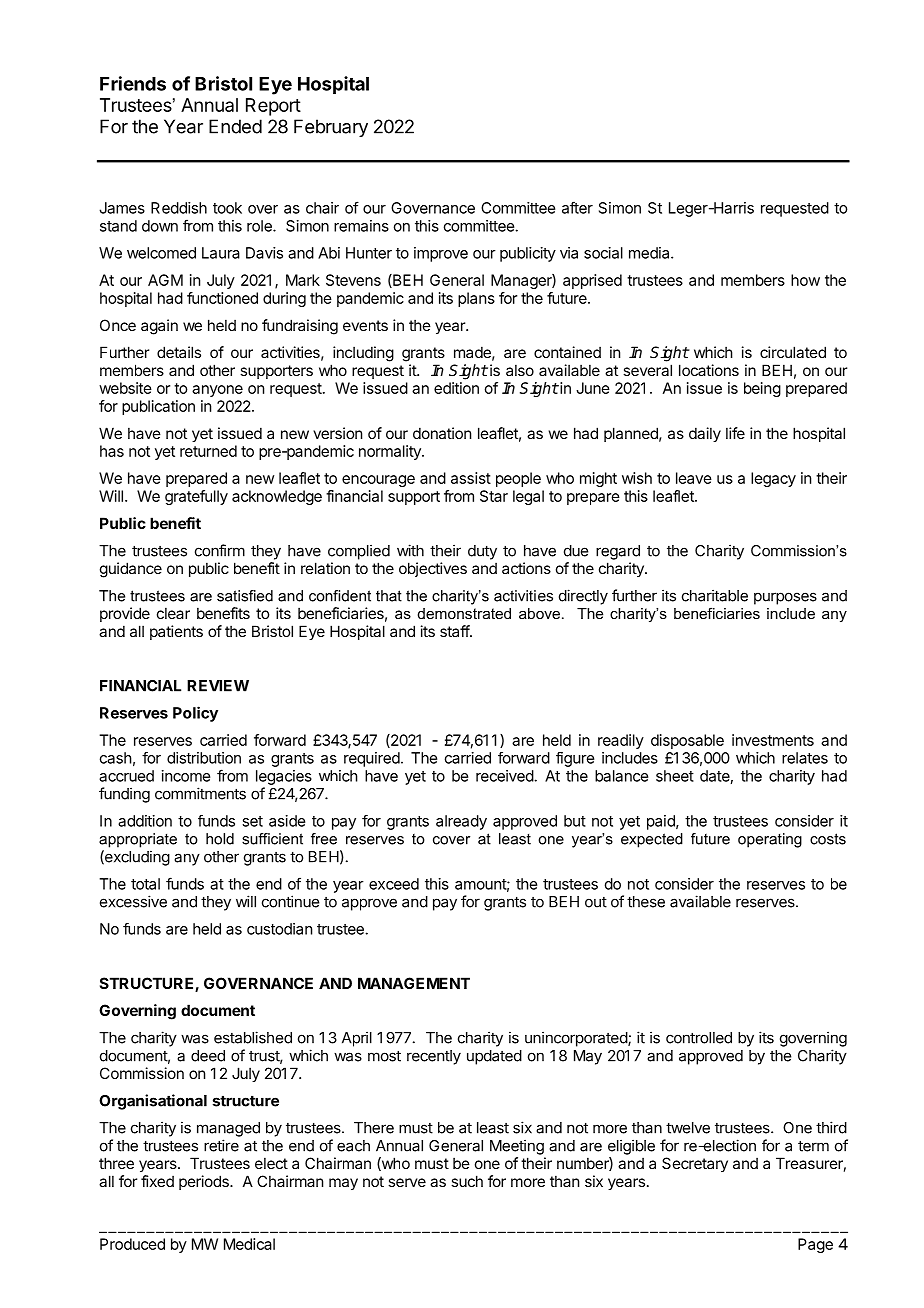 This screenshot has width=924, height=1308. What do you see at coordinates (205, 1182) in the screenshot?
I see `periods` at bounding box center [205, 1182].
